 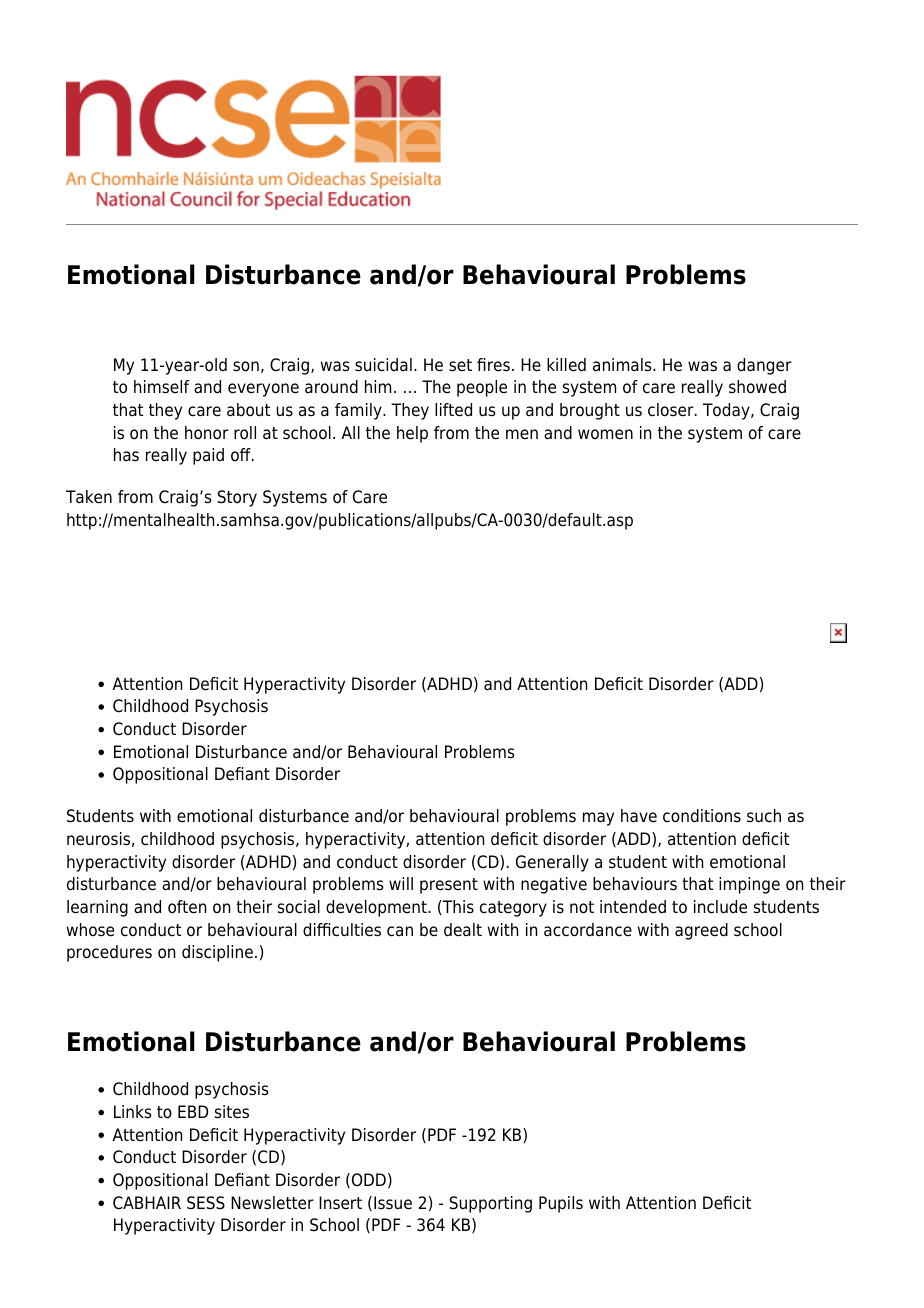 What do you see at coordinates (206, 1203) in the screenshot?
I see `SESS` at bounding box center [206, 1203].
